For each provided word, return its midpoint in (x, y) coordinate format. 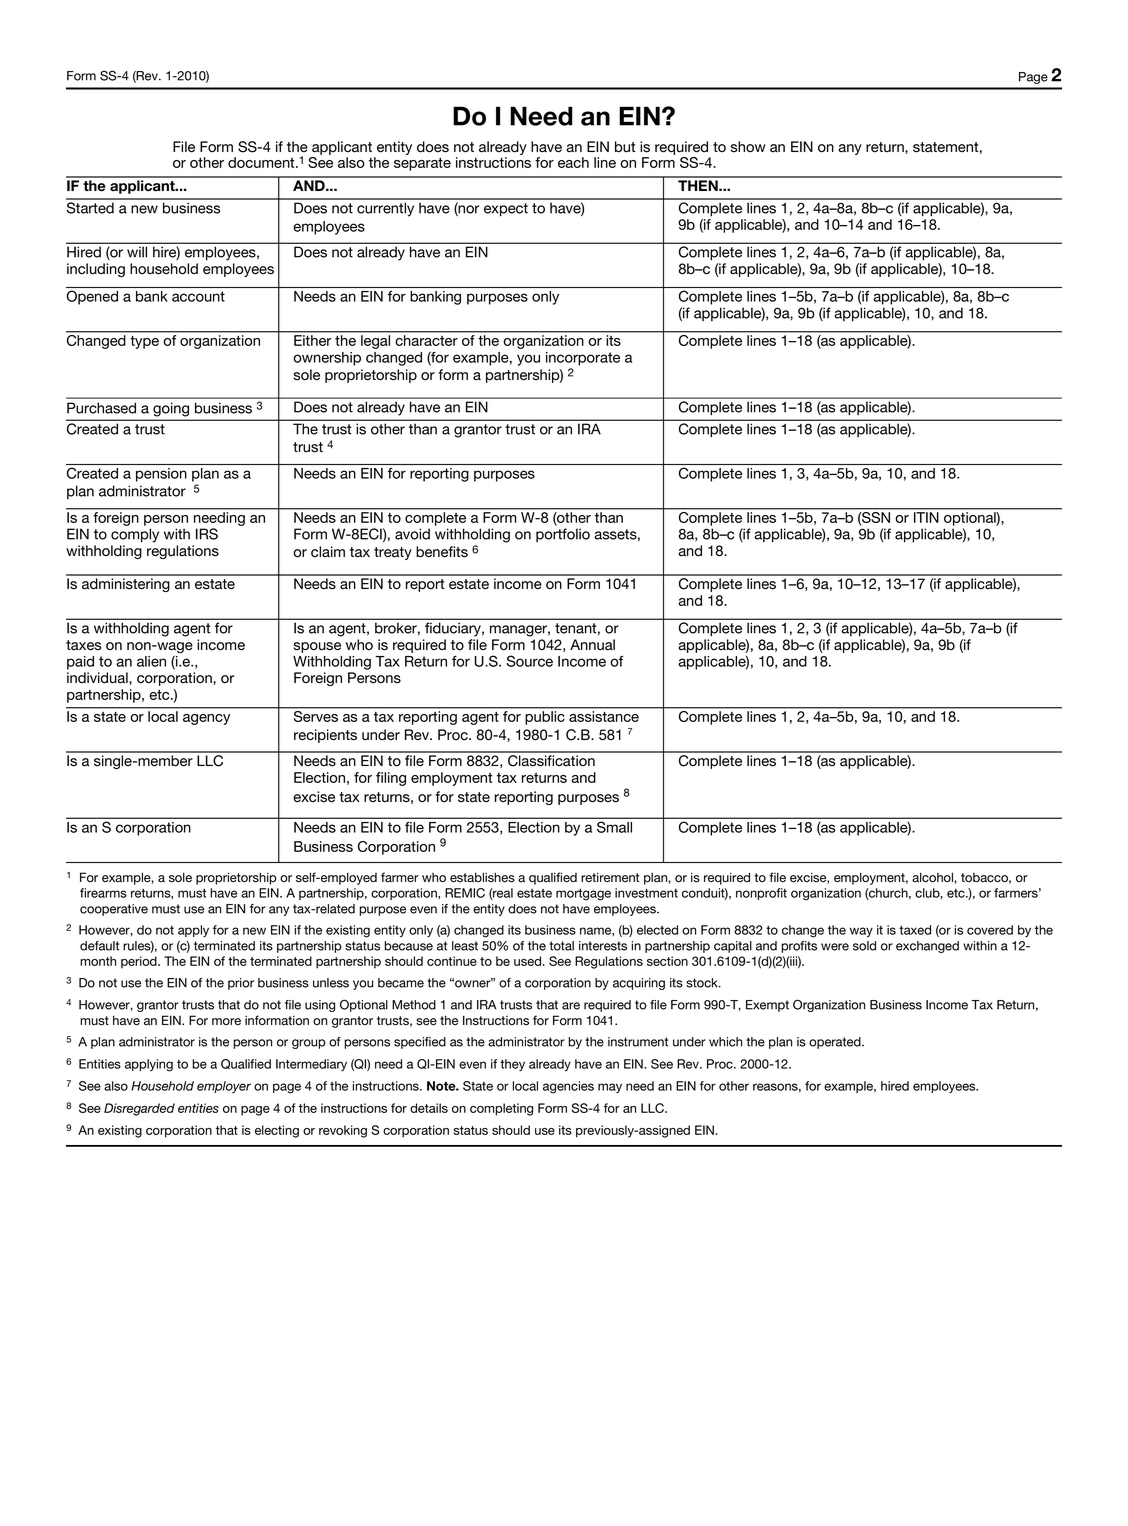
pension (161, 475)
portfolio (563, 535)
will (137, 252)
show (748, 147)
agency (206, 719)
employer (224, 1087)
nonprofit (761, 894)
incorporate (583, 359)
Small (614, 827)
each (573, 162)
